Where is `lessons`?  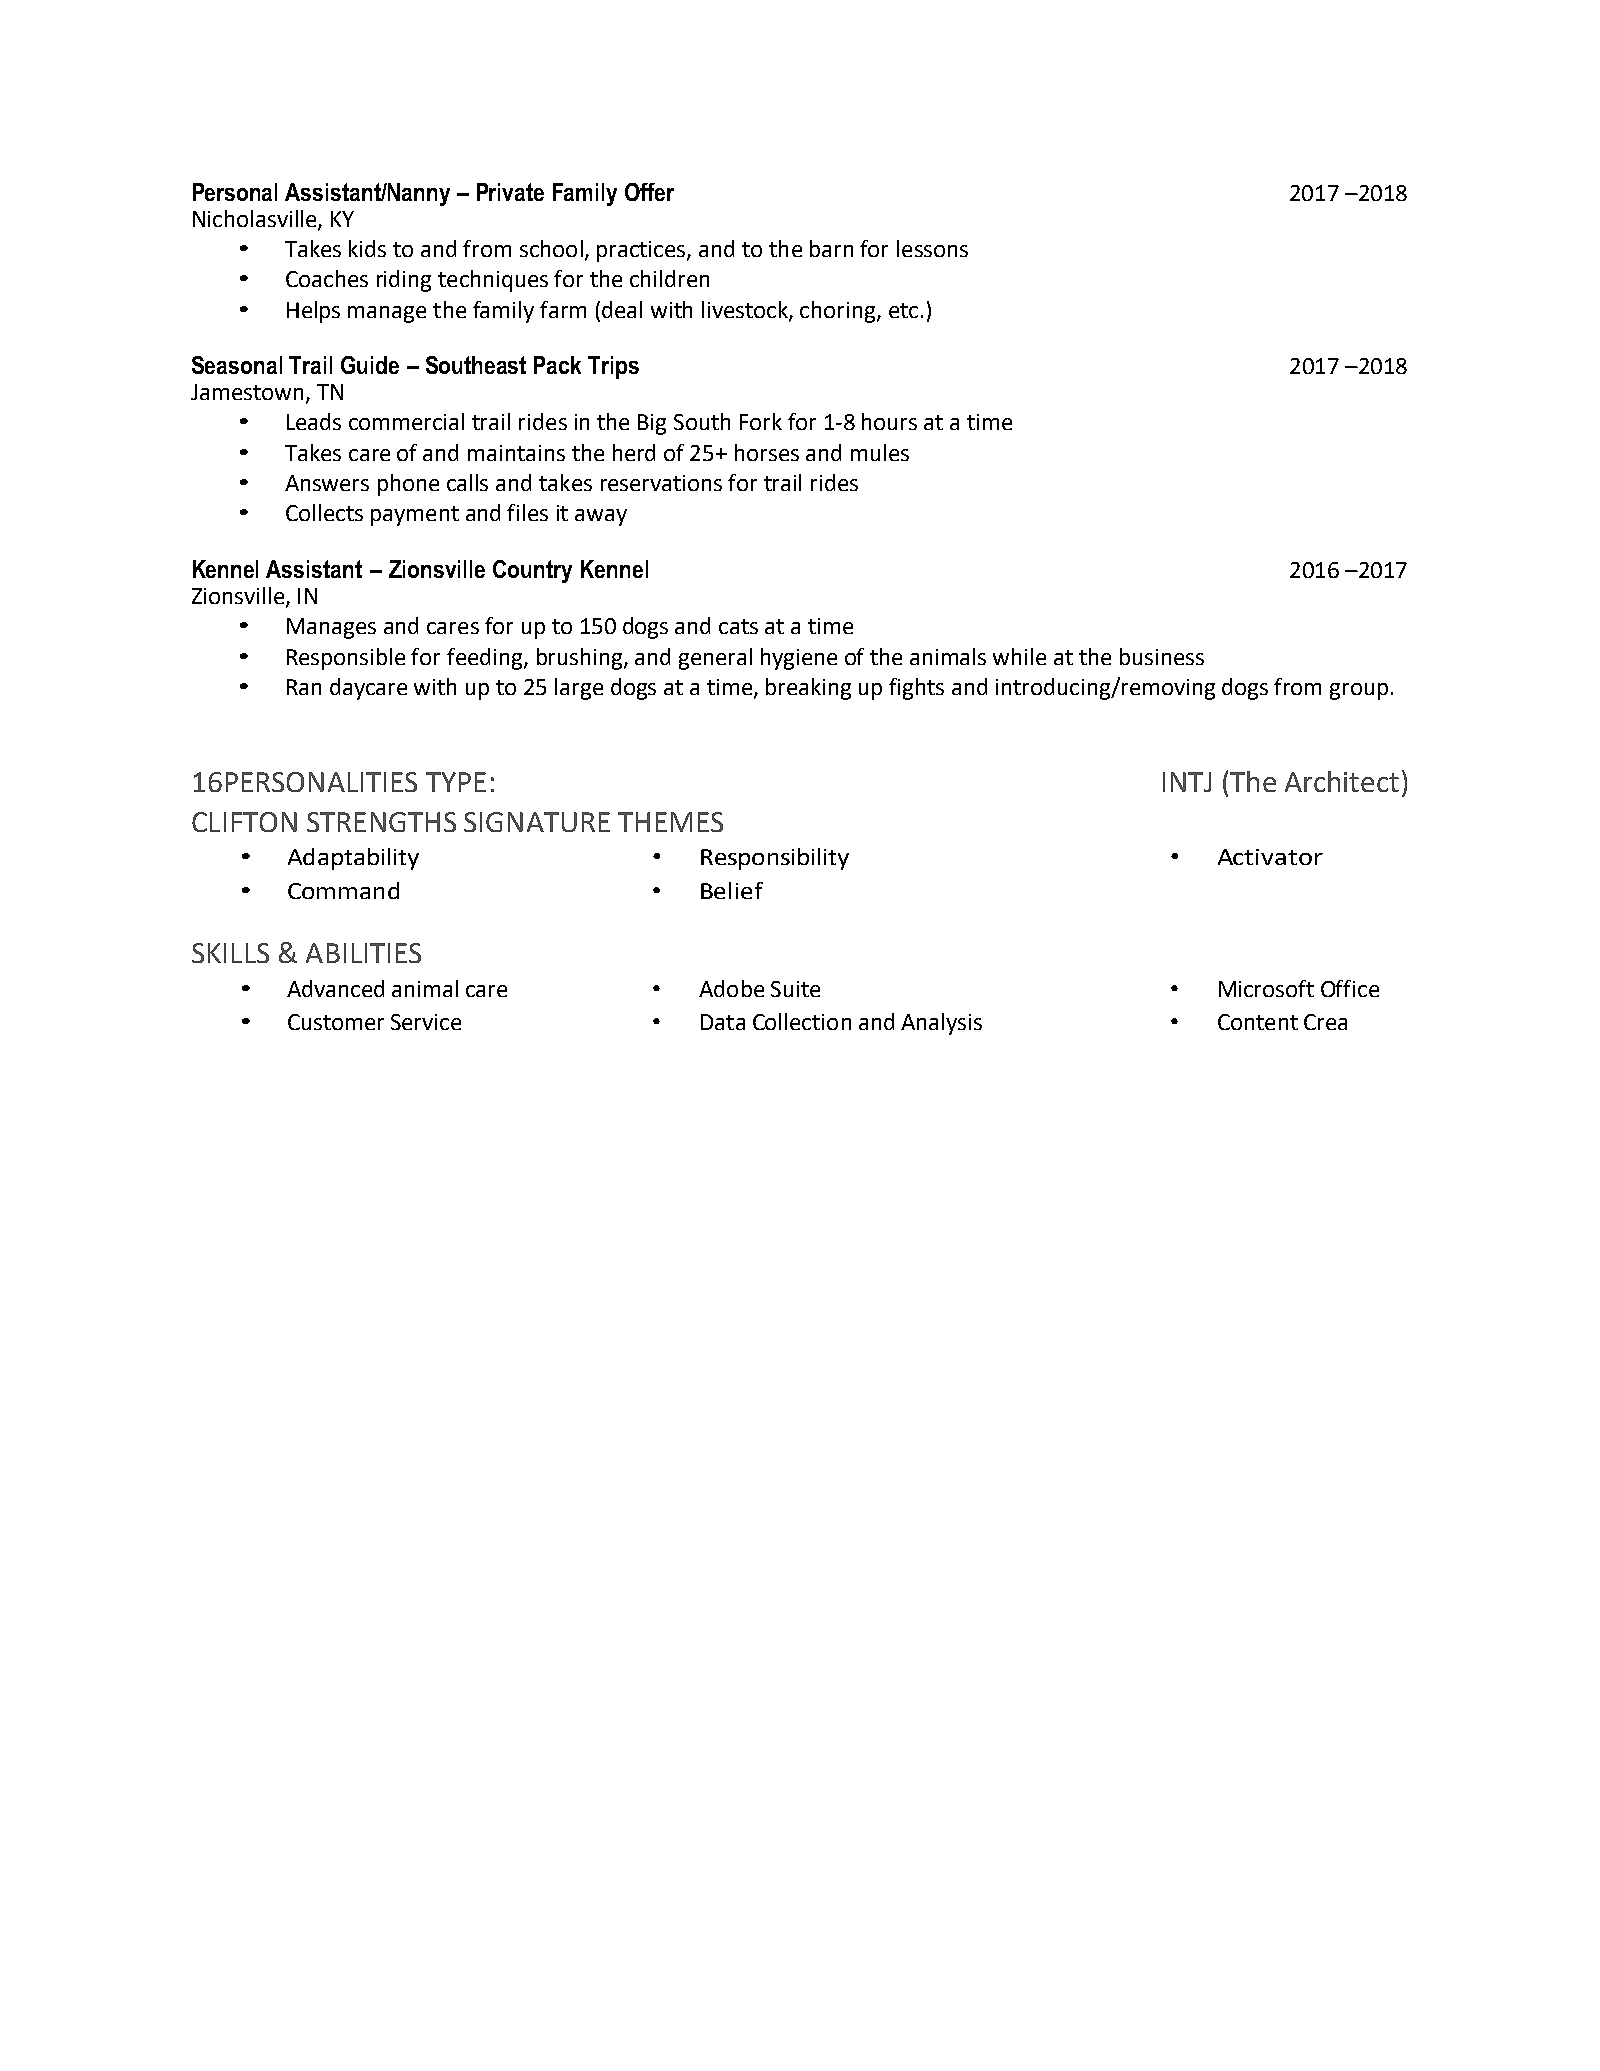
lessons is located at coordinates (932, 248).
